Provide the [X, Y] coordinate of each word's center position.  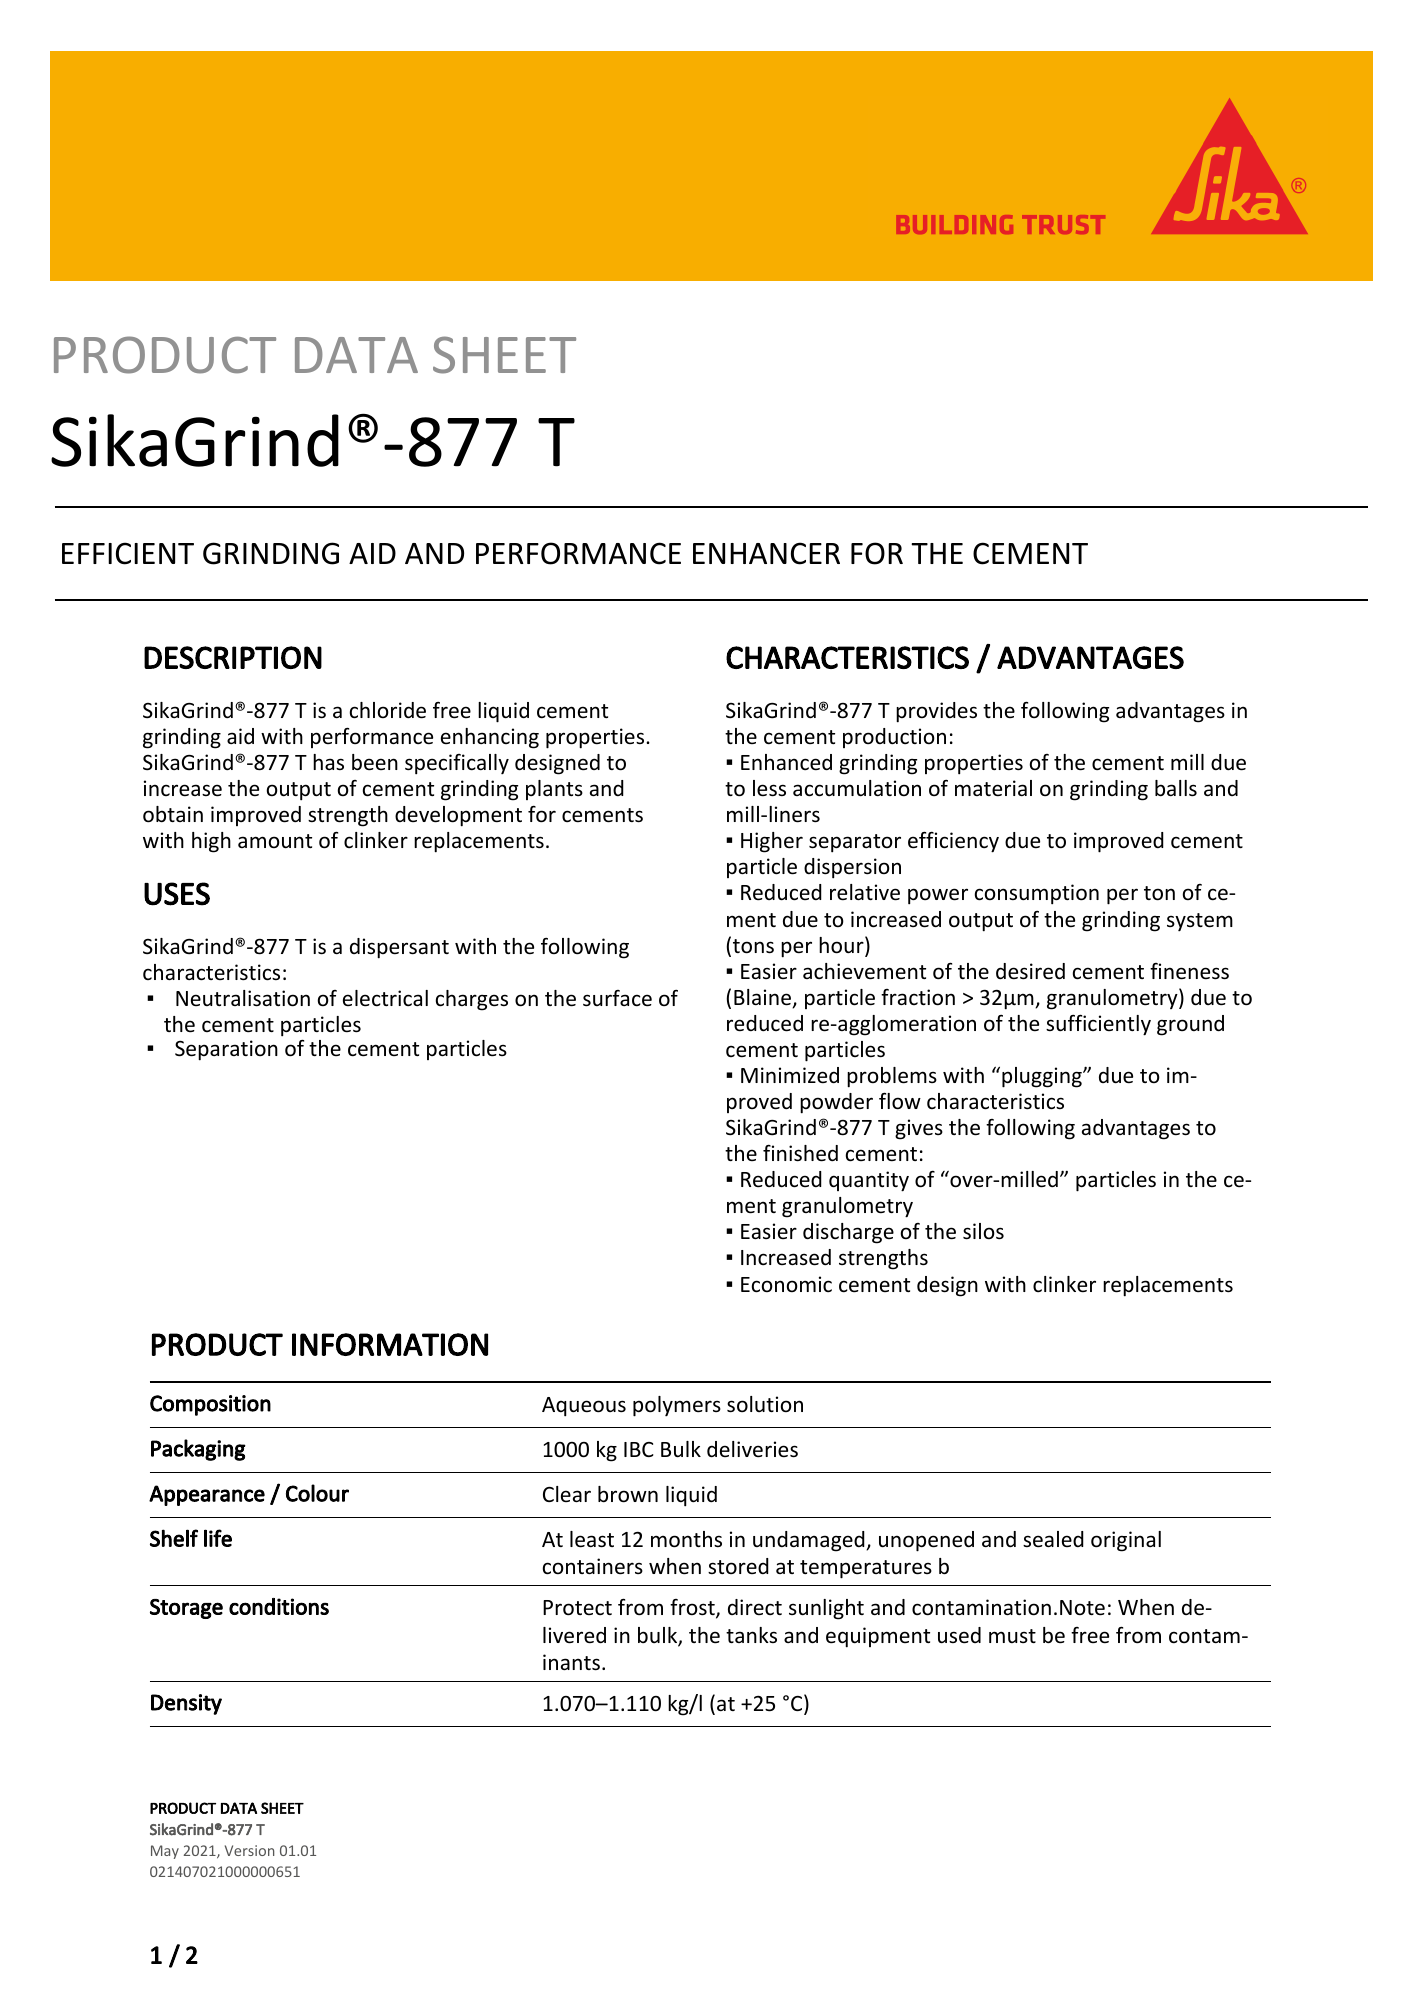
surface [617, 998]
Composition [210, 1405]
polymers [677, 1406]
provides [936, 712]
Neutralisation [243, 998]
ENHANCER [766, 553]
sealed [1053, 1539]
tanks [751, 1635]
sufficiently [1098, 1025]
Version [249, 1850]
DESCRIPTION [233, 657]
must [1012, 1636]
